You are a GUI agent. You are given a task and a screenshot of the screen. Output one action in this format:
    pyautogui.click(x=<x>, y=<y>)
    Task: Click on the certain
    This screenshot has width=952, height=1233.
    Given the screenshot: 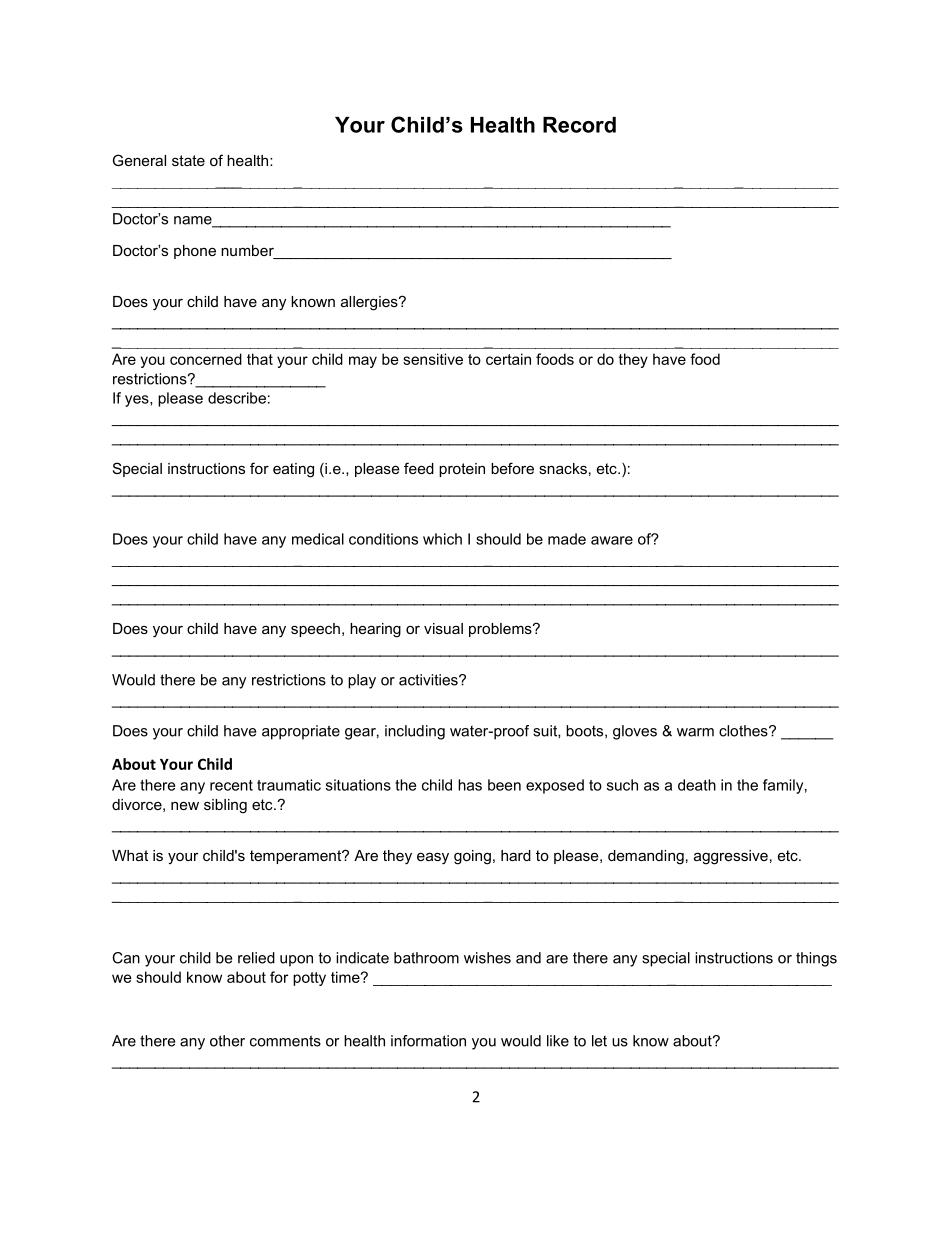 What is the action you would take?
    pyautogui.click(x=508, y=359)
